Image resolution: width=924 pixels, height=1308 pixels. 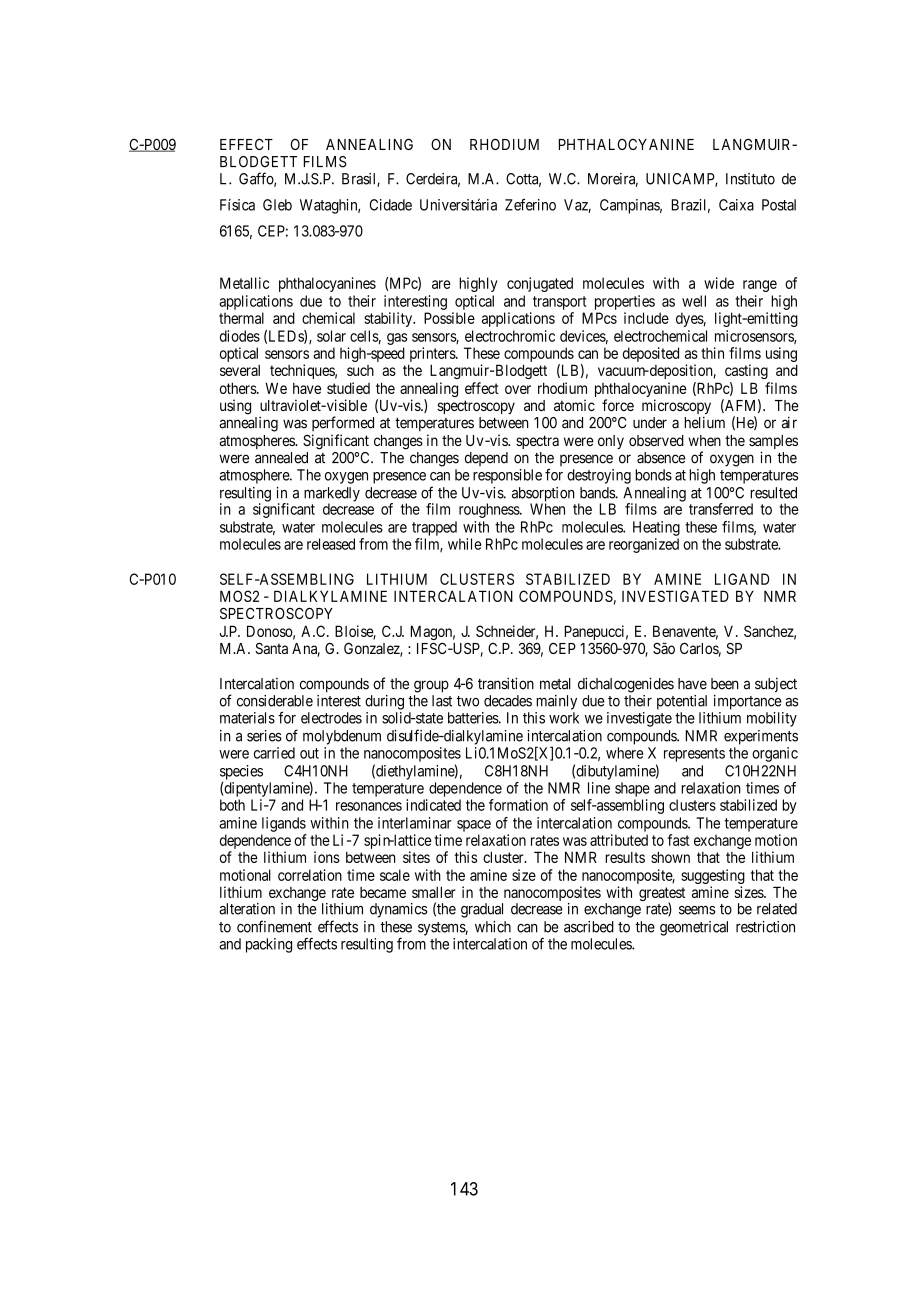 What do you see at coordinates (281, 458) in the image?
I see `annealed` at bounding box center [281, 458].
